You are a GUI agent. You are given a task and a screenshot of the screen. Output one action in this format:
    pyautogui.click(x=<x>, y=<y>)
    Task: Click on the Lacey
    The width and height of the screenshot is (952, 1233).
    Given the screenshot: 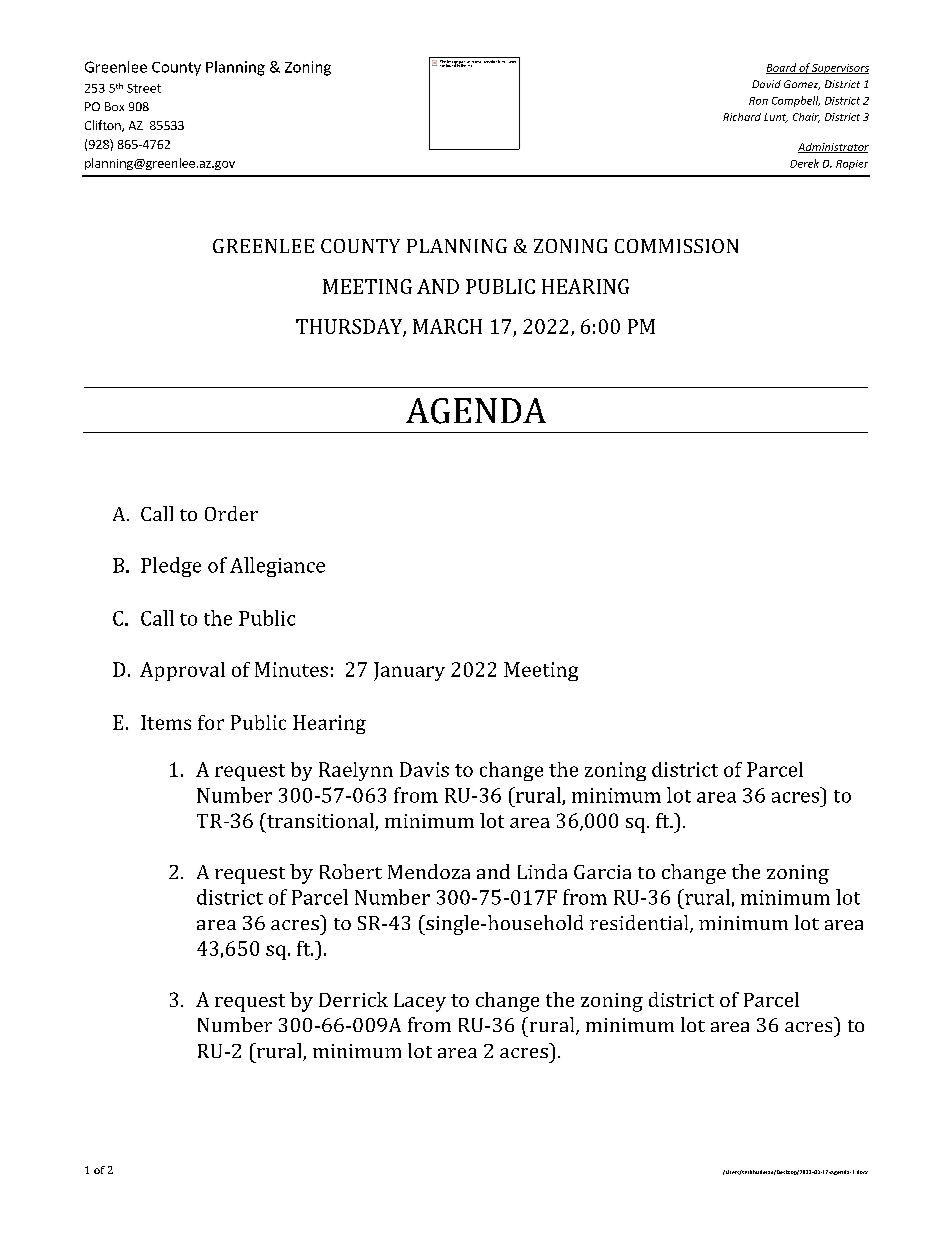 What is the action you would take?
    pyautogui.click(x=420, y=1002)
